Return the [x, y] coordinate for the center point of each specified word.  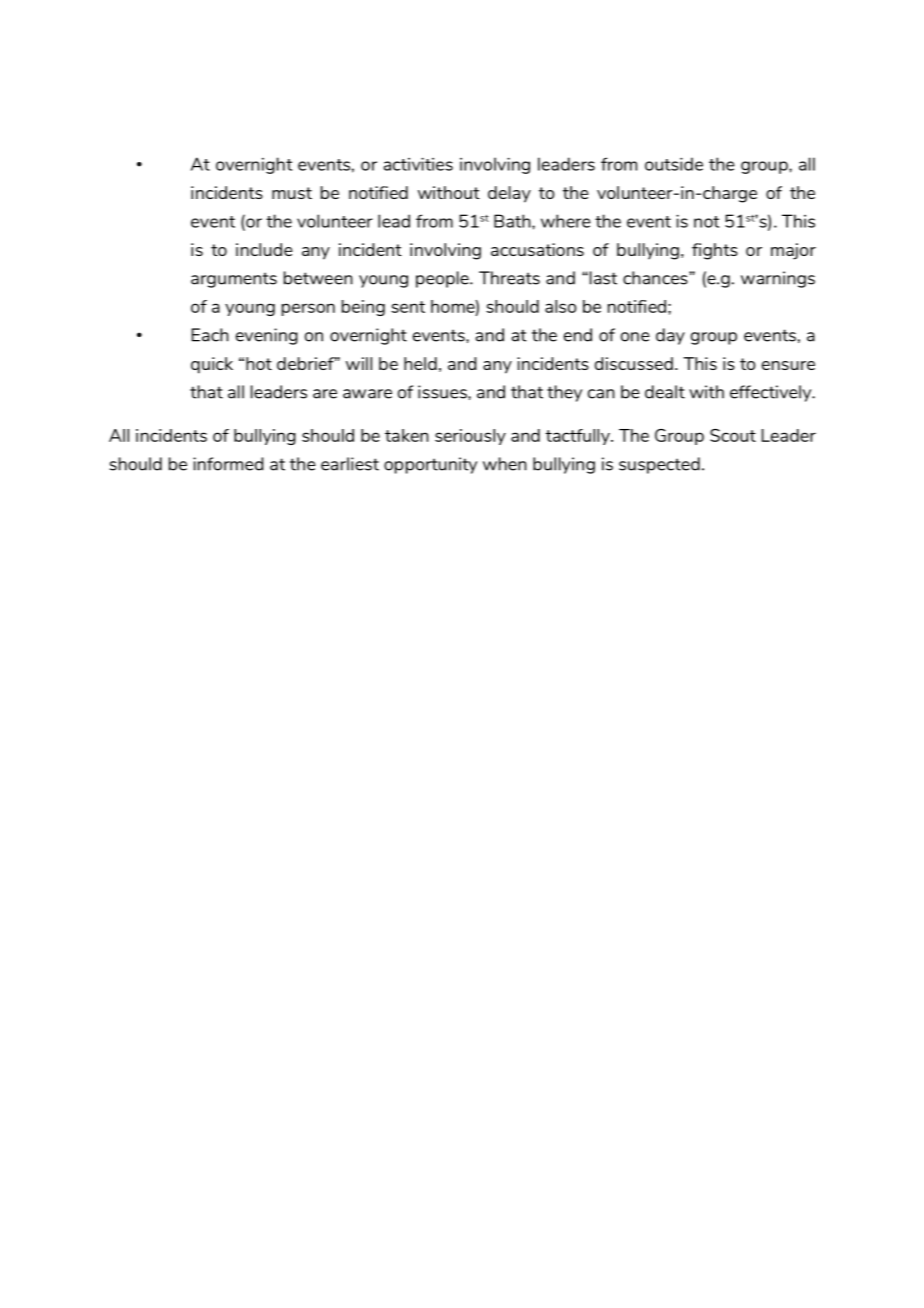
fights [715, 251]
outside [674, 164]
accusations [537, 249]
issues [443, 392]
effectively [772, 393]
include [264, 249]
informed [228, 464]
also [560, 306]
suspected [659, 465]
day [670, 336]
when [505, 464]
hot [259, 363]
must [292, 193]
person [308, 309]
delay [509, 194]
